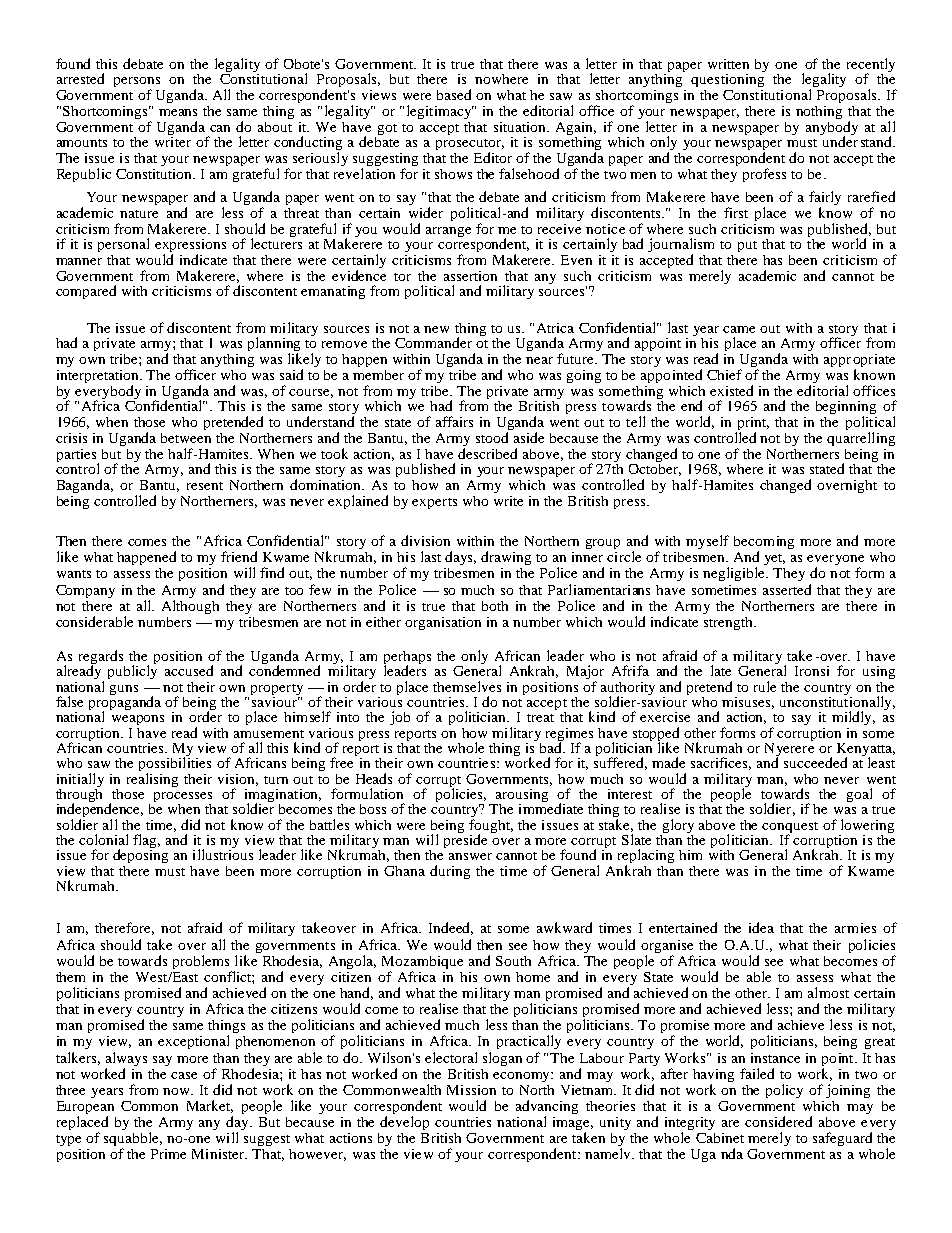 The height and width of the screenshot is (1233, 952). What do you see at coordinates (787, 589) in the screenshot?
I see `asserted` at bounding box center [787, 589].
